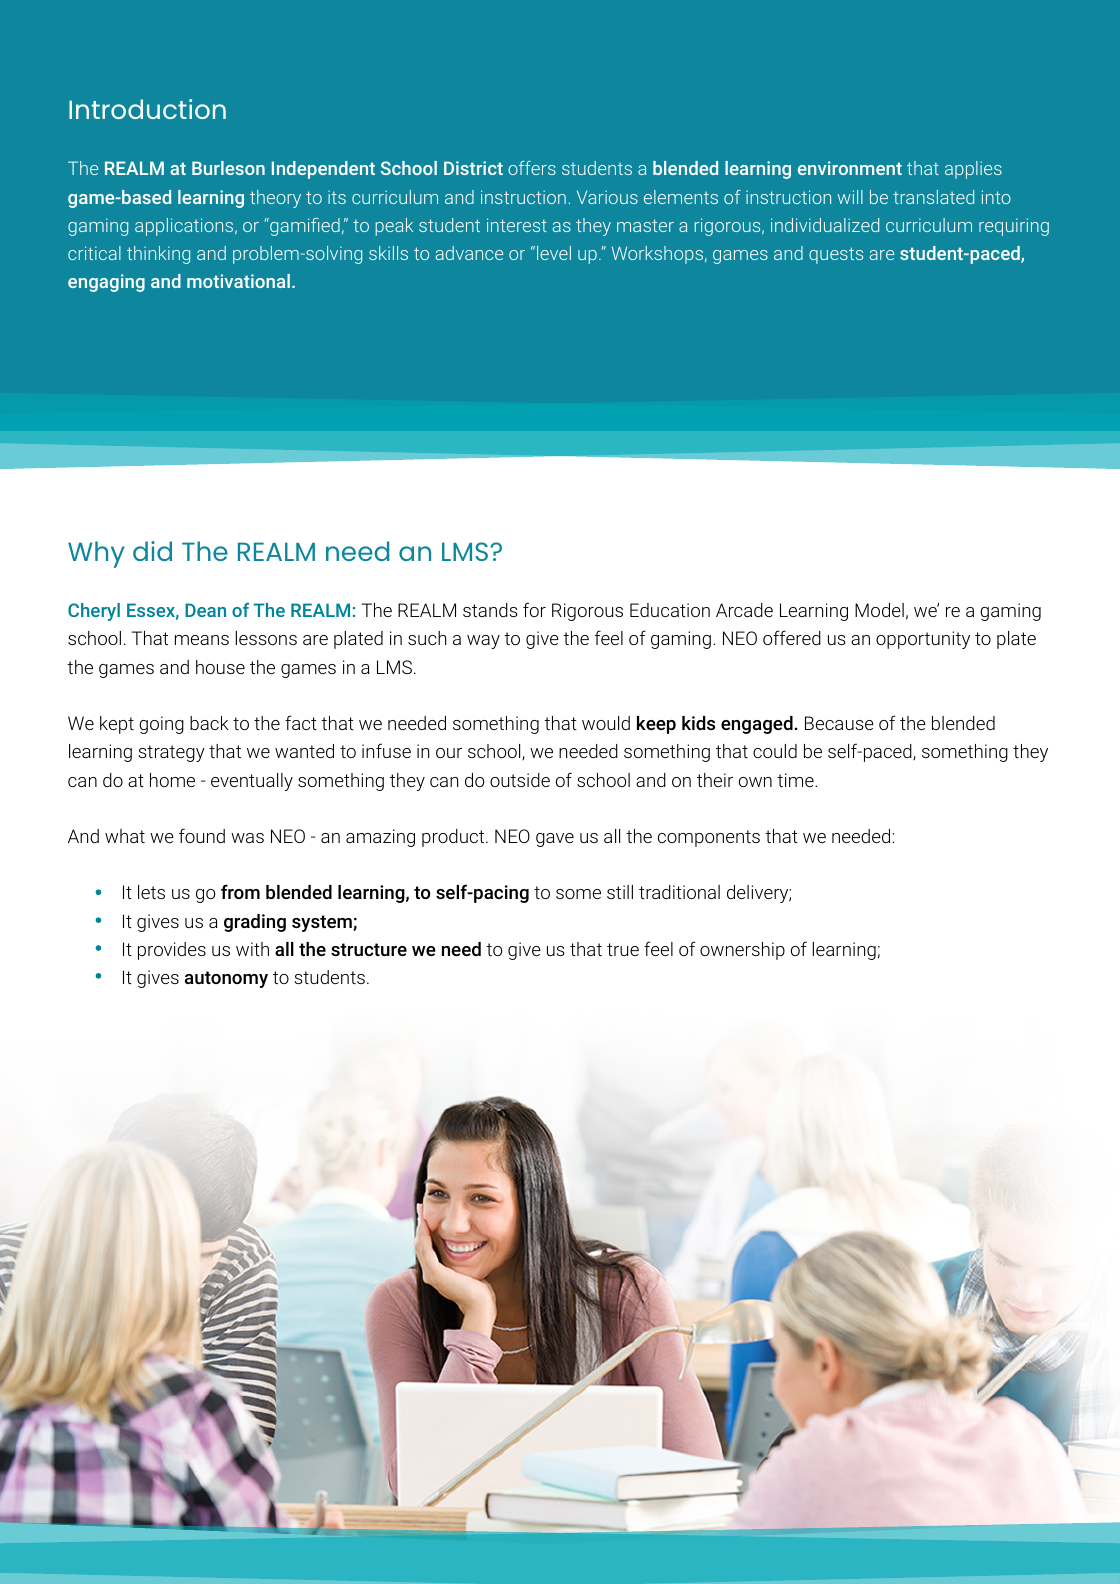 The width and height of the screenshot is (1120, 1584). What do you see at coordinates (147, 109) in the screenshot?
I see `Introduction` at bounding box center [147, 109].
